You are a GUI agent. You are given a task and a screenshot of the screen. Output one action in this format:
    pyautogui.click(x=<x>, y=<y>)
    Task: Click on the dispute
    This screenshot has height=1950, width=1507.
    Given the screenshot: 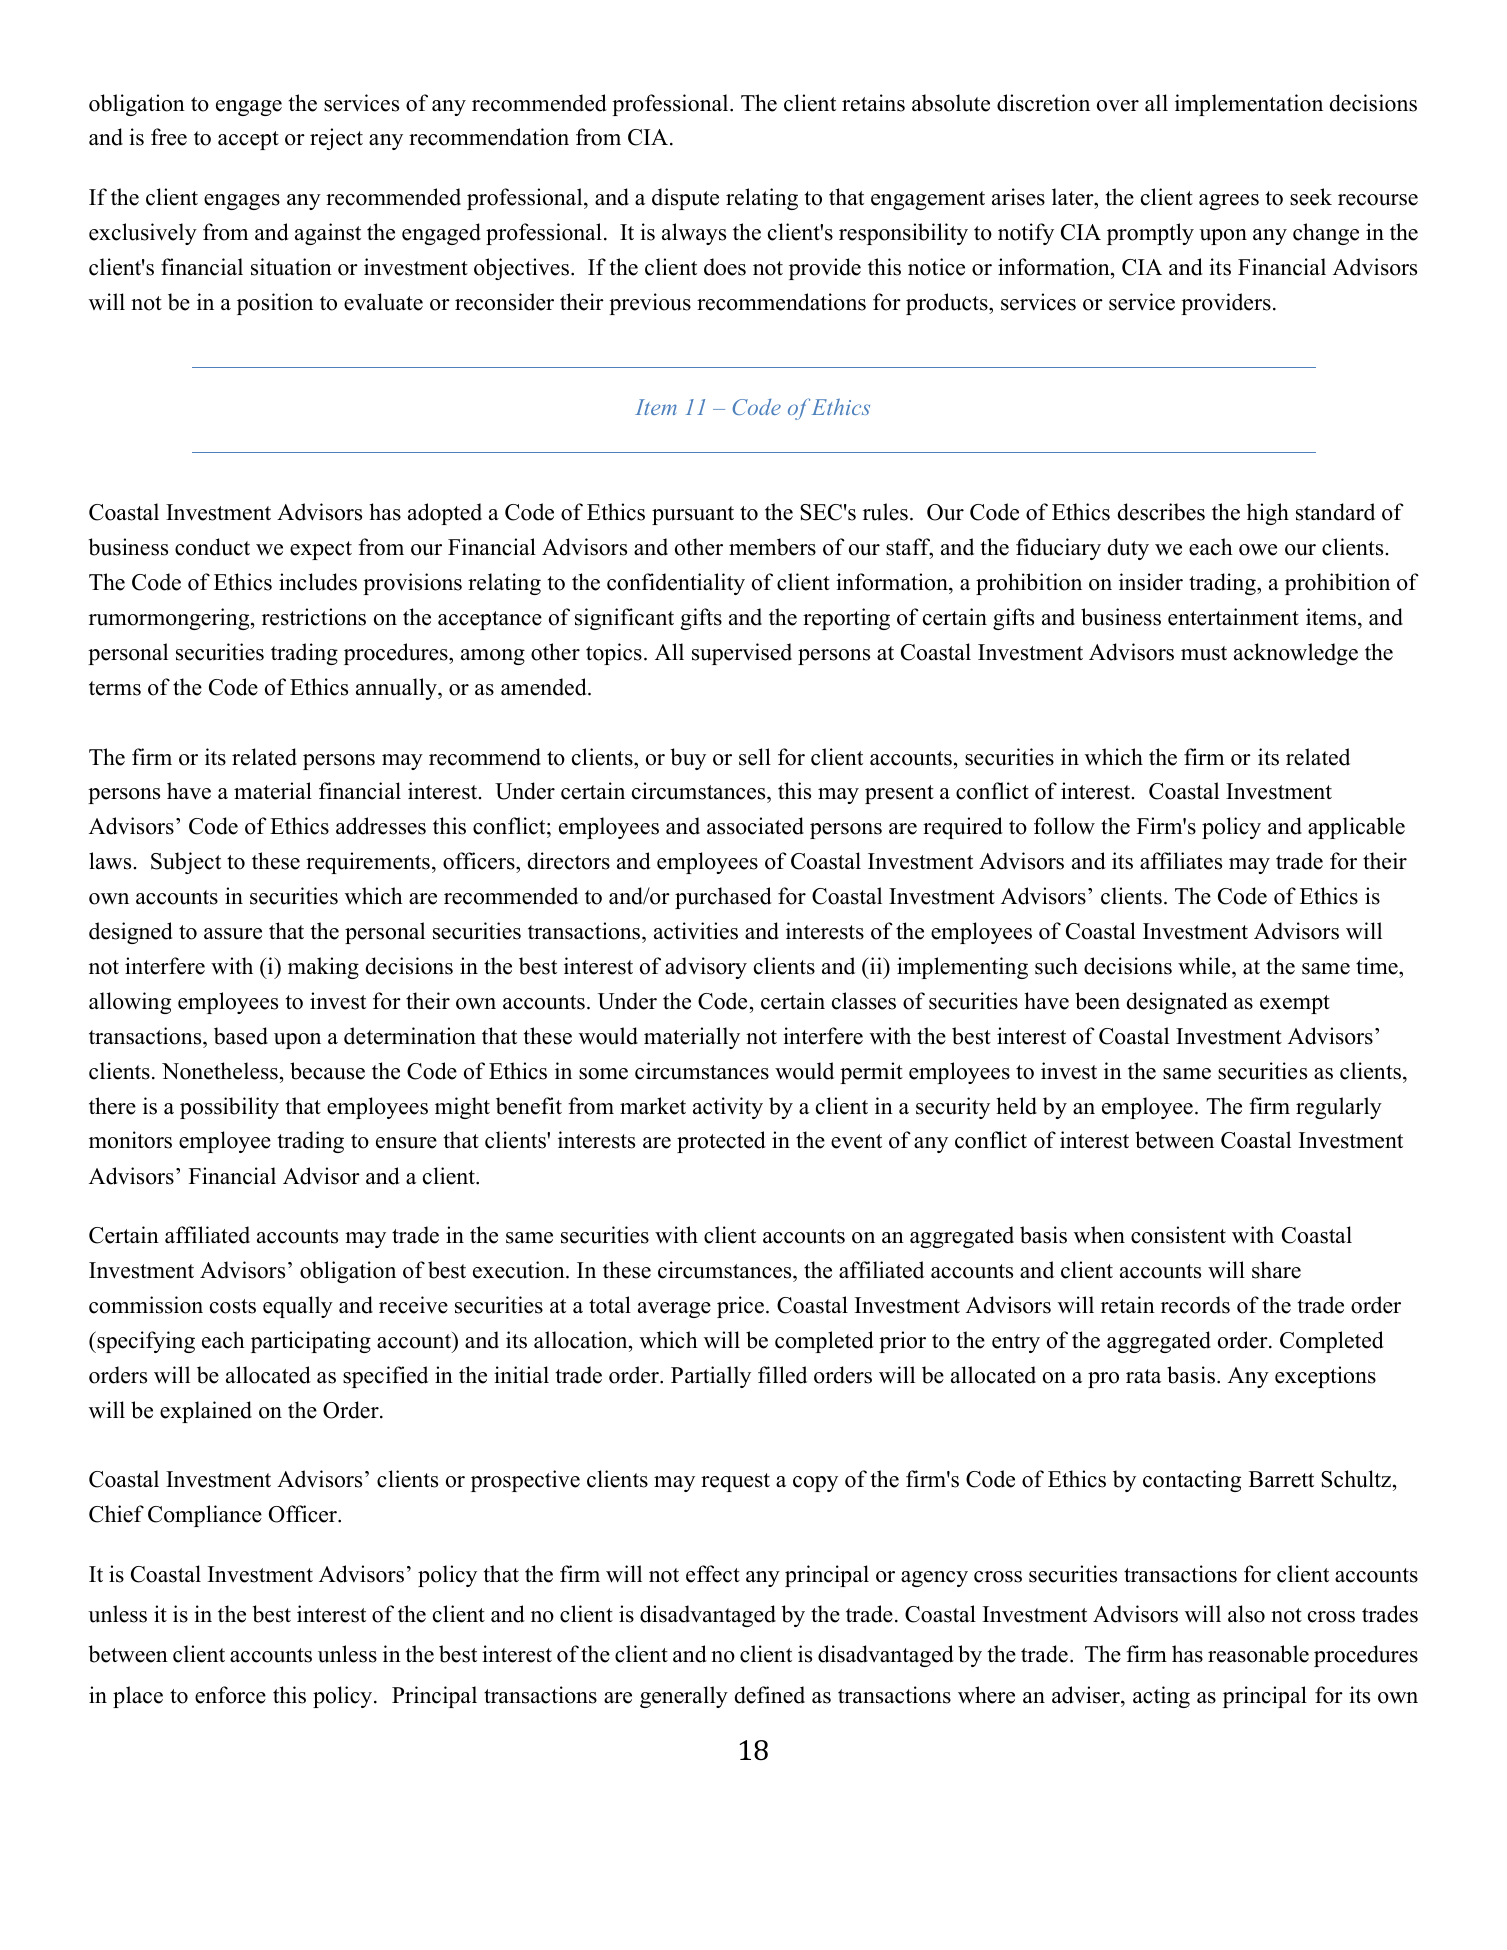 What is the action you would take?
    pyautogui.click(x=685, y=199)
